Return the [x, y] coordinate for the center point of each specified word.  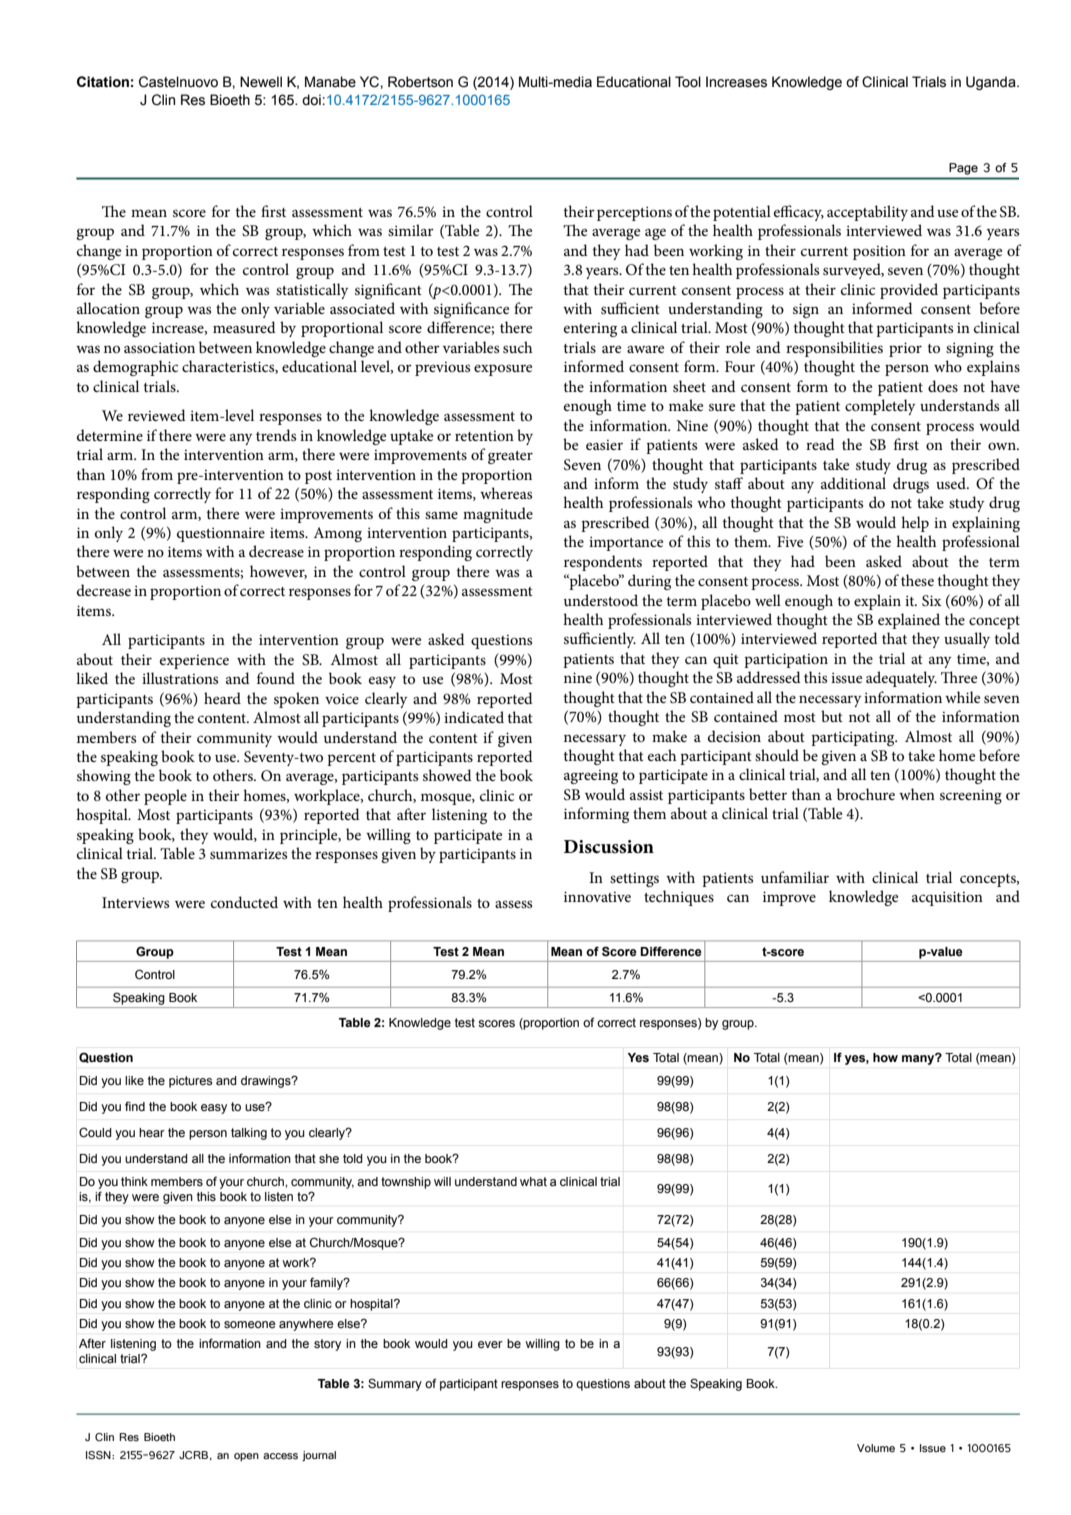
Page [963, 169]
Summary [395, 1384]
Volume [876, 1448]
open [246, 1457]
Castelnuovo [178, 82]
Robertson [420, 82]
